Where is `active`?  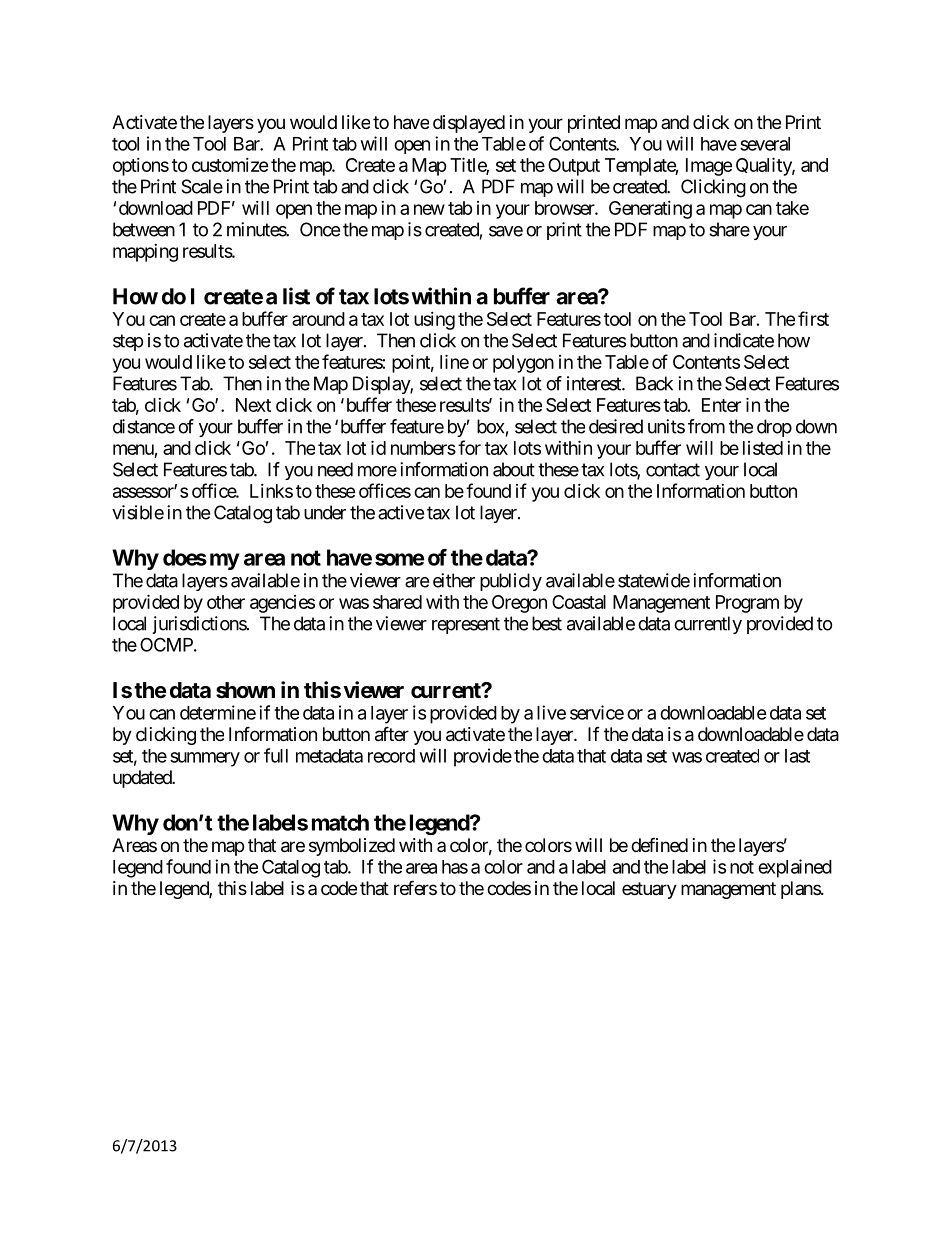
active is located at coordinates (401, 512).
